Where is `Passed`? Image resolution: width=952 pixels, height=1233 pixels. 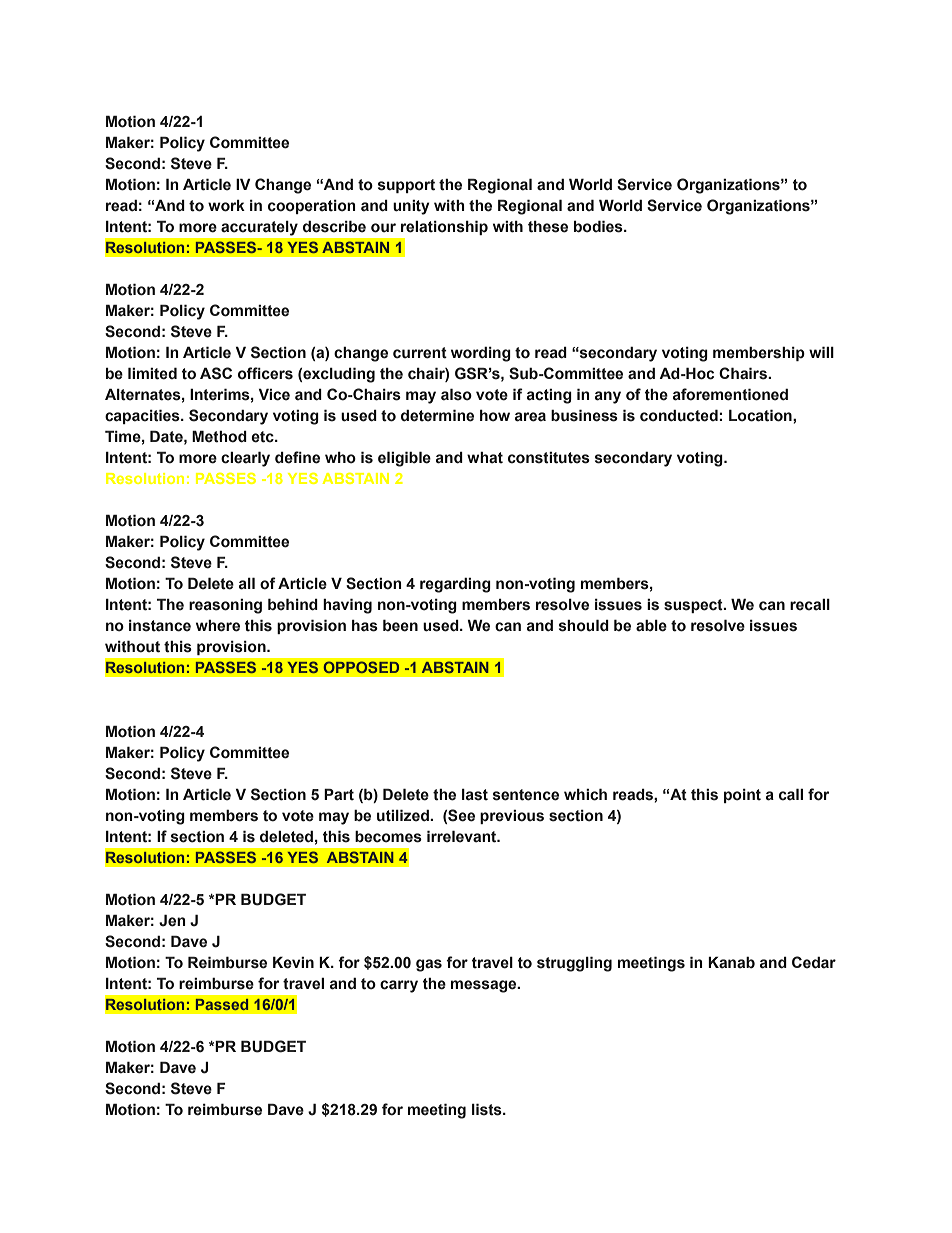
Passed is located at coordinates (222, 1004).
